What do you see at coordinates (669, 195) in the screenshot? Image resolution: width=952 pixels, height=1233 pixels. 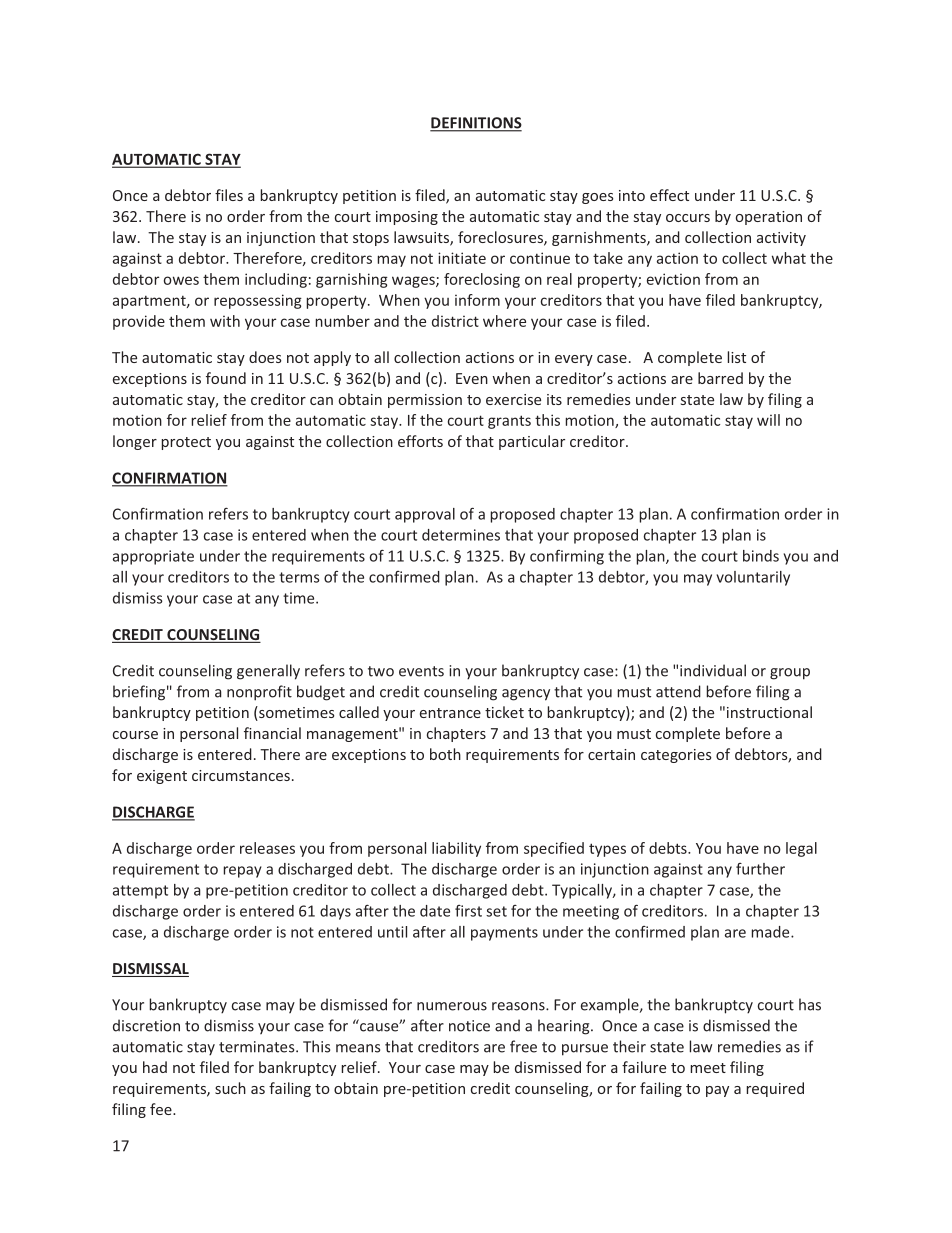 I see `effect` at bounding box center [669, 195].
